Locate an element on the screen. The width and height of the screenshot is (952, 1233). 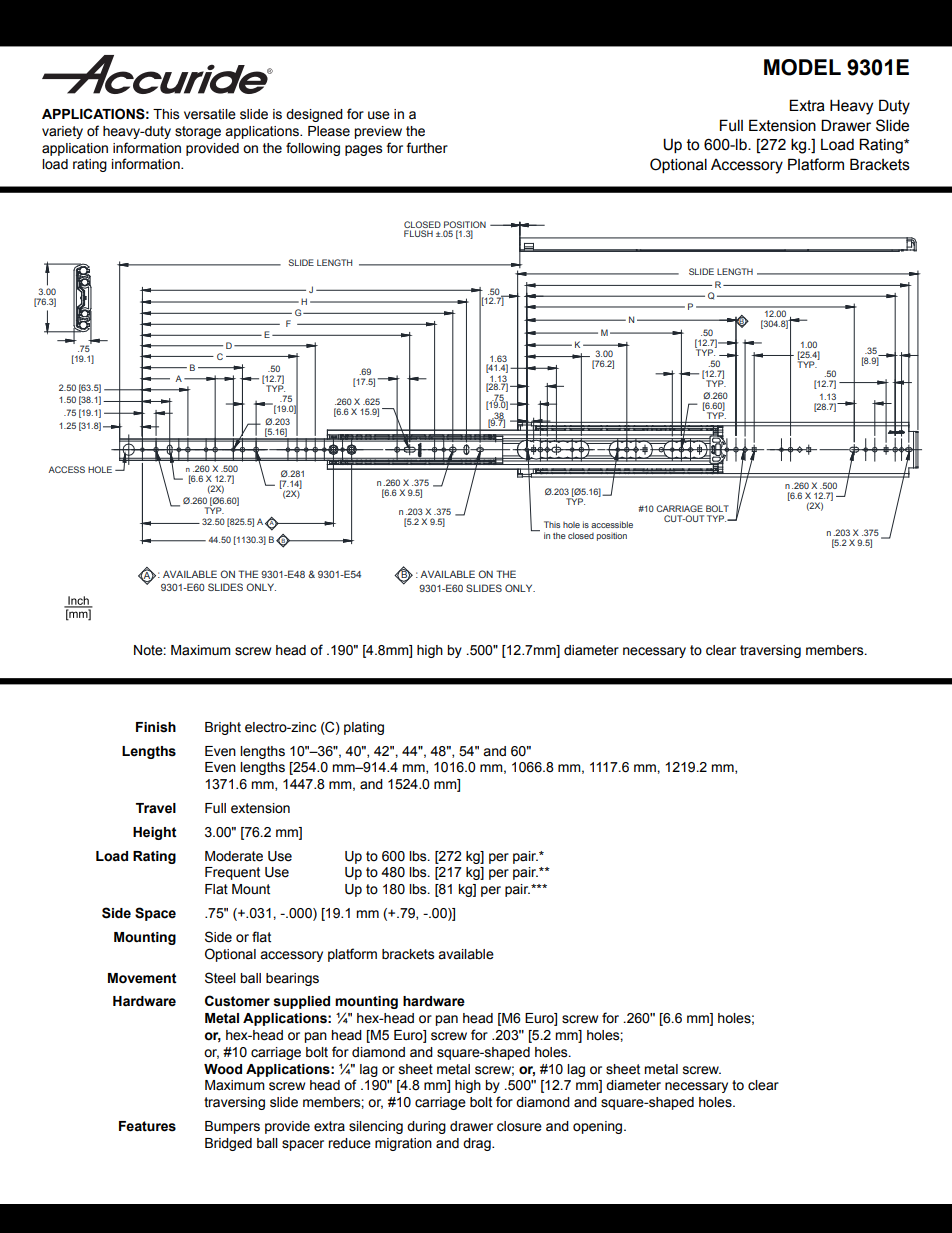
opening is located at coordinates (599, 1127).
